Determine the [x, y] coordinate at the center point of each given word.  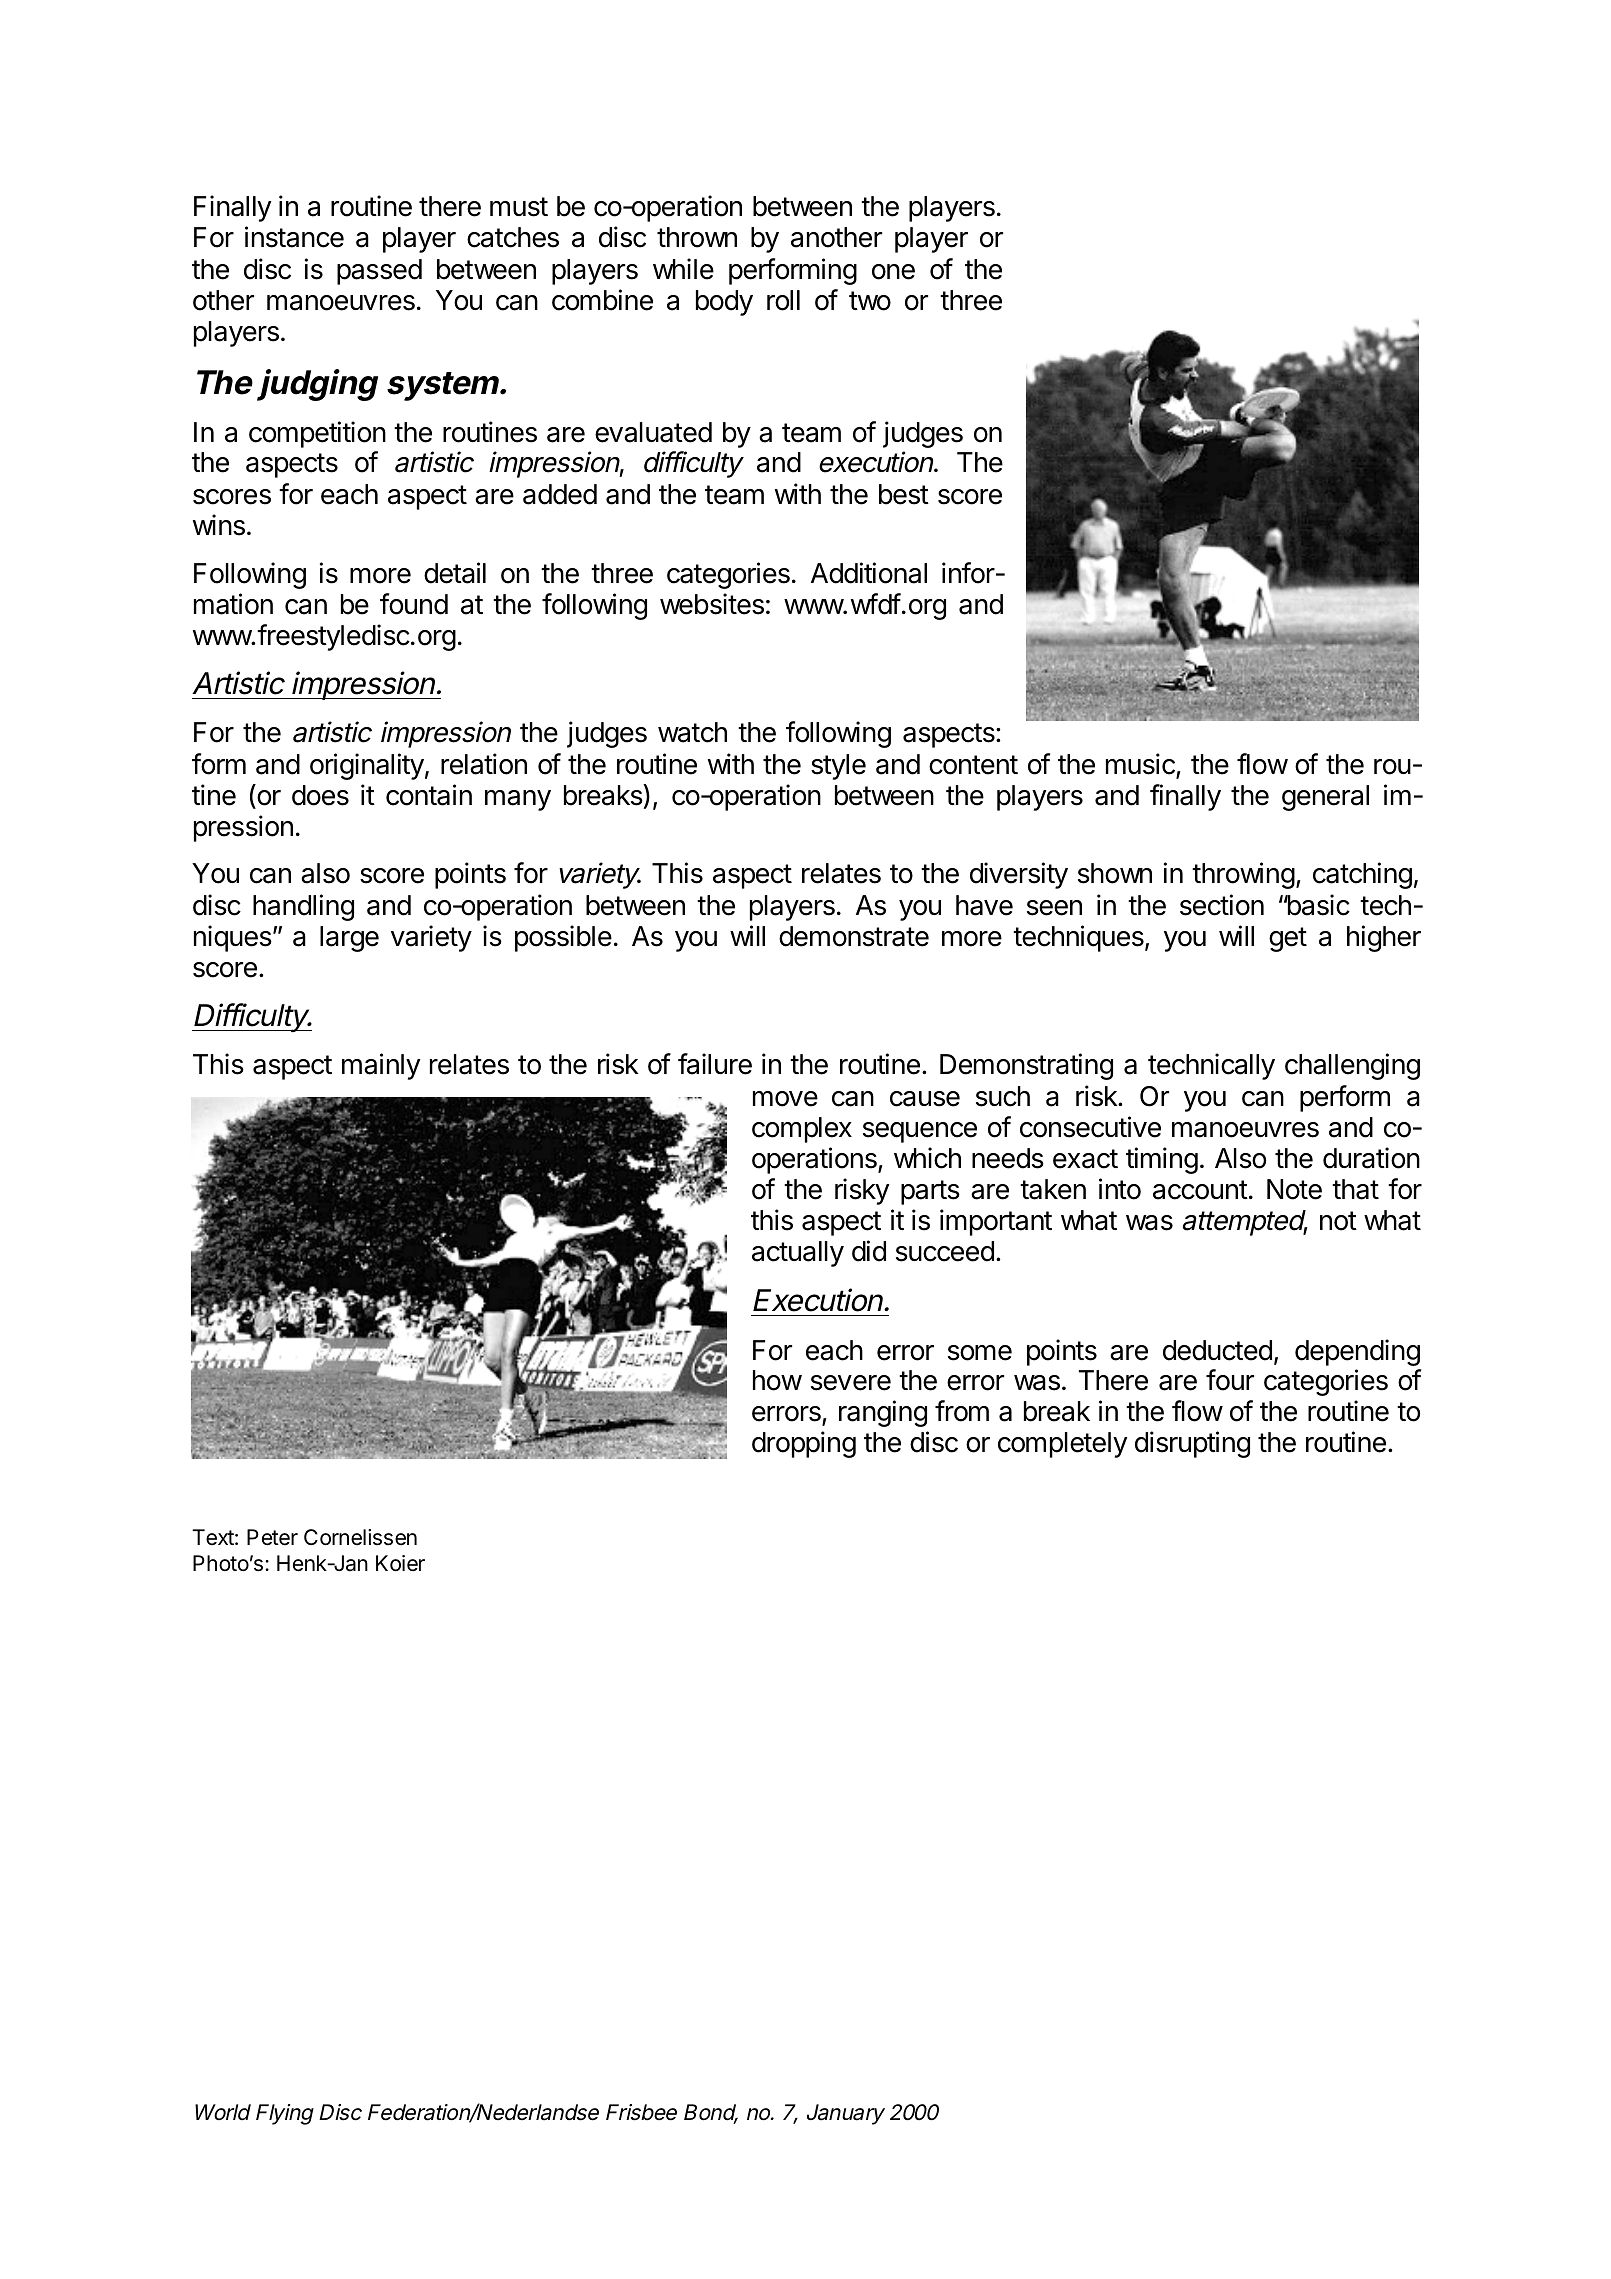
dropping [804, 1444]
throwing [1243, 875]
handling [303, 907]
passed [379, 272]
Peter [272, 1537]
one [893, 272]
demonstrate [854, 936]
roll [783, 300]
